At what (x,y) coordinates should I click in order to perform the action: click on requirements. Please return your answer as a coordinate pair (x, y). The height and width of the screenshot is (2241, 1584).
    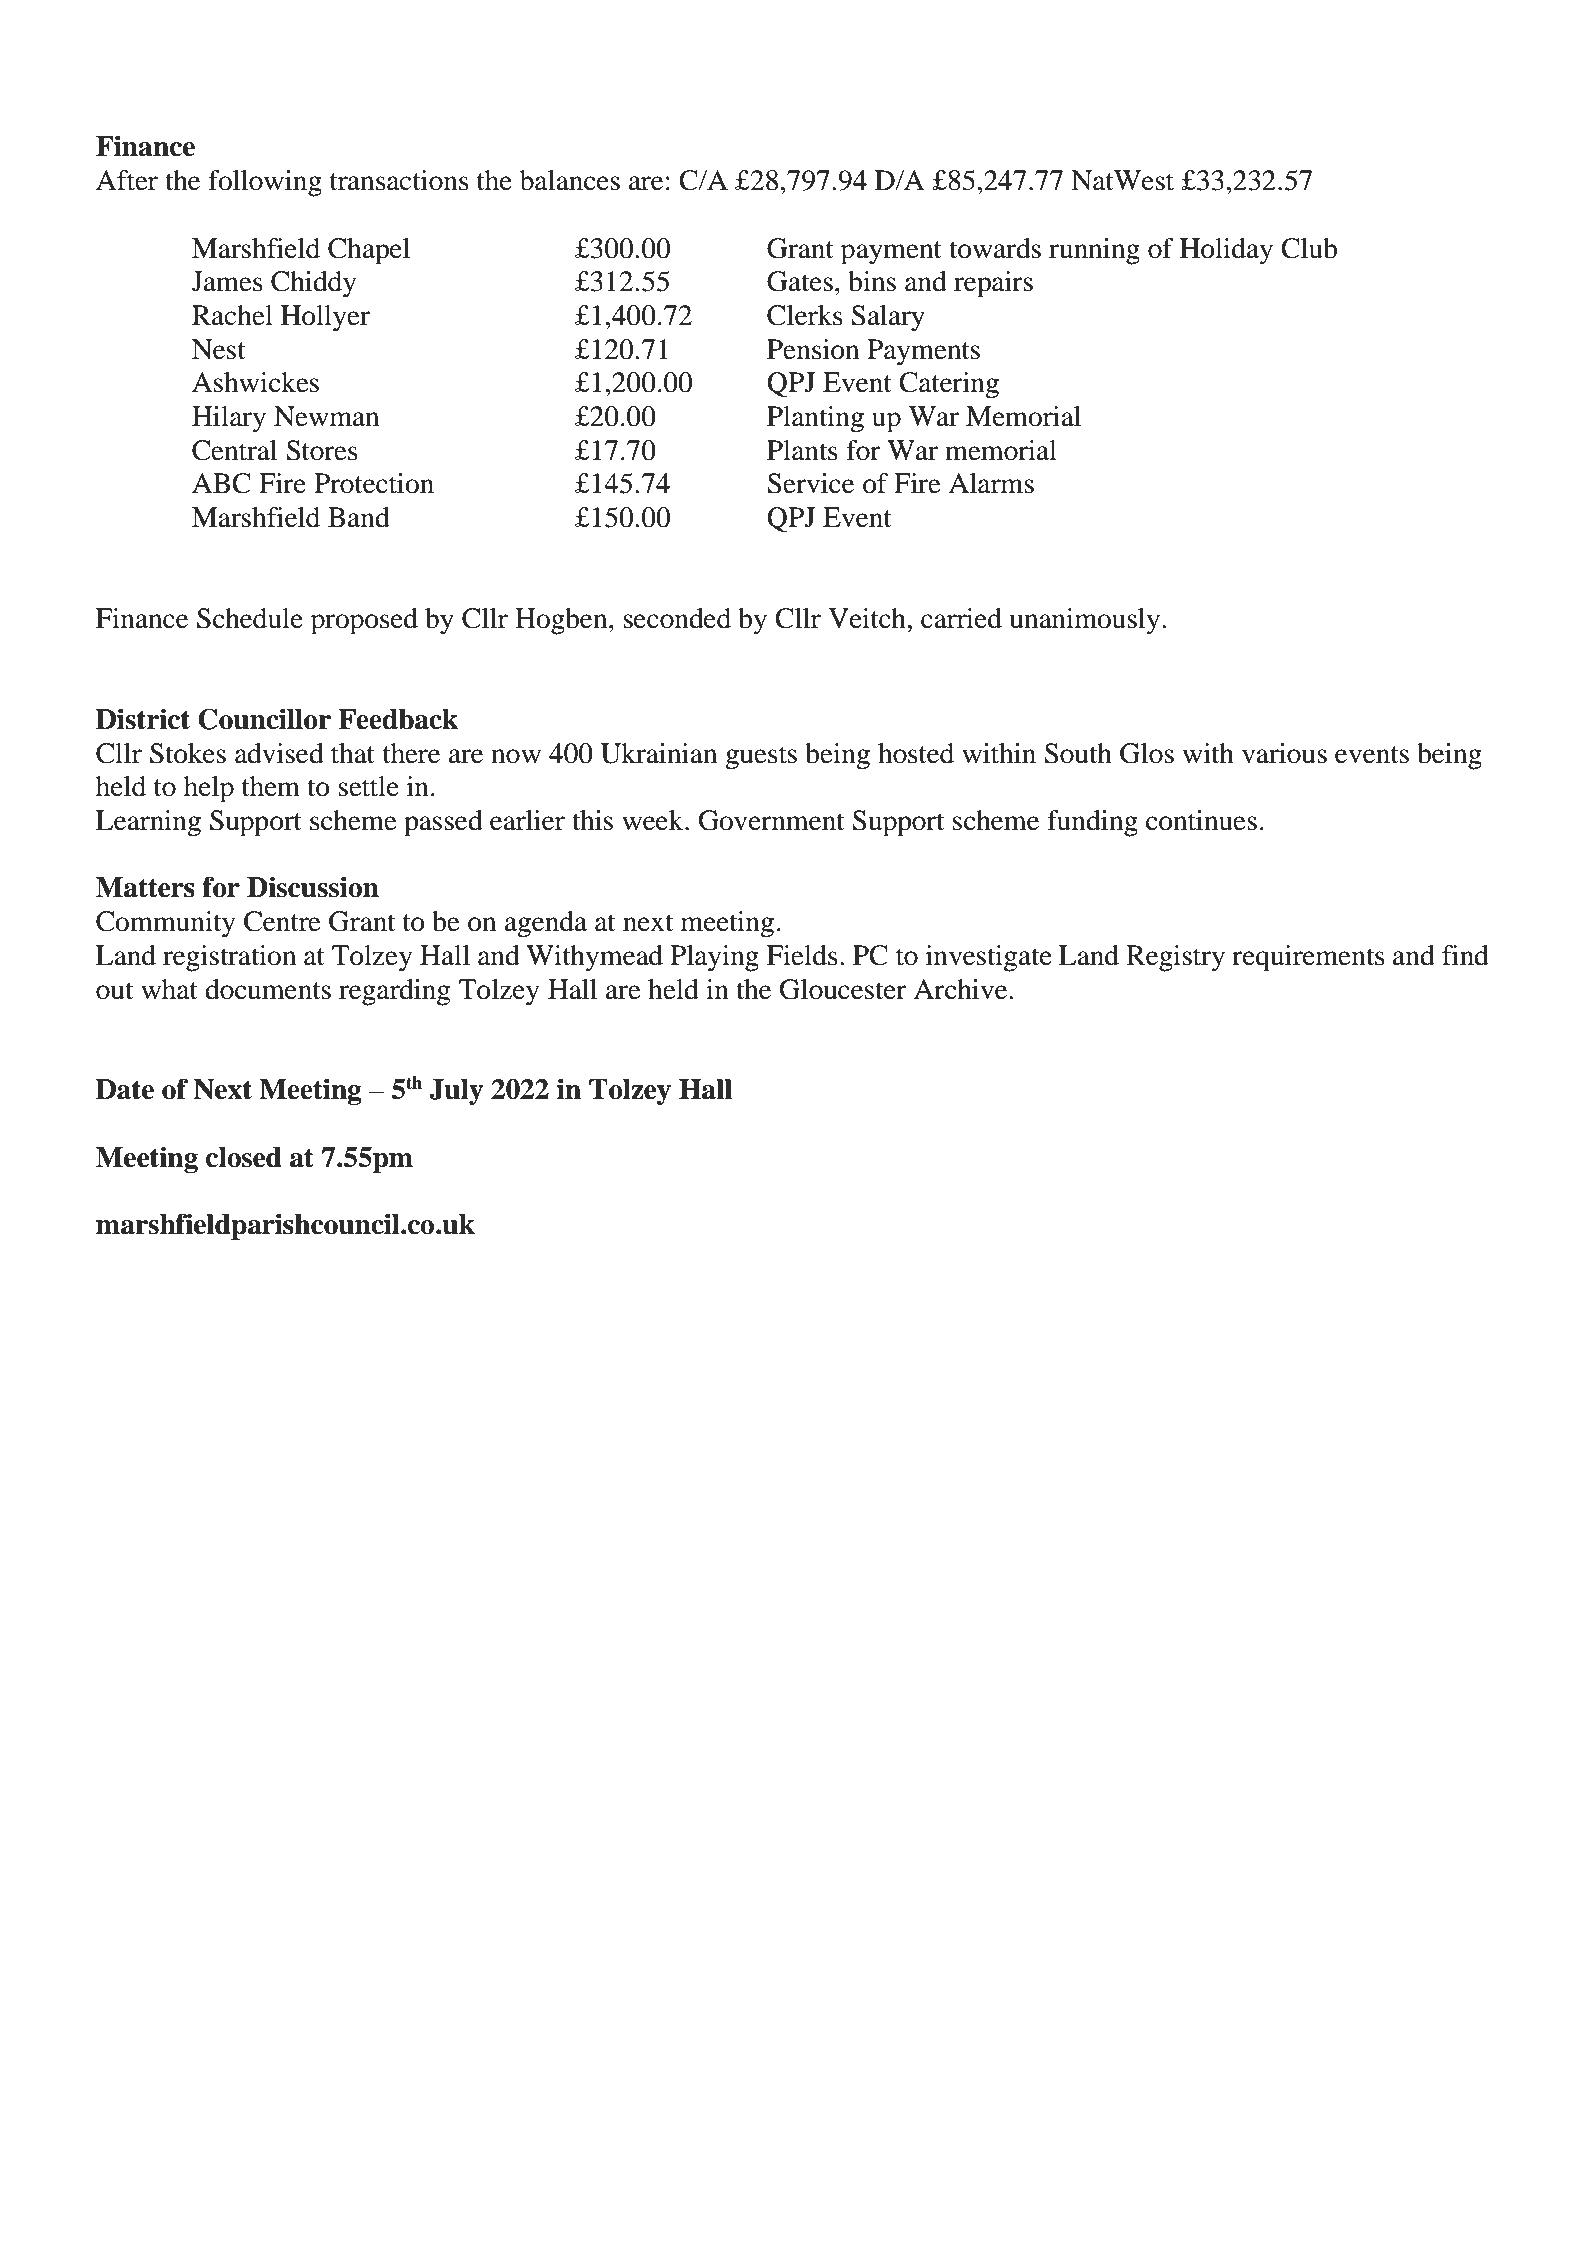
    Looking at the image, I should click on (1308, 958).
